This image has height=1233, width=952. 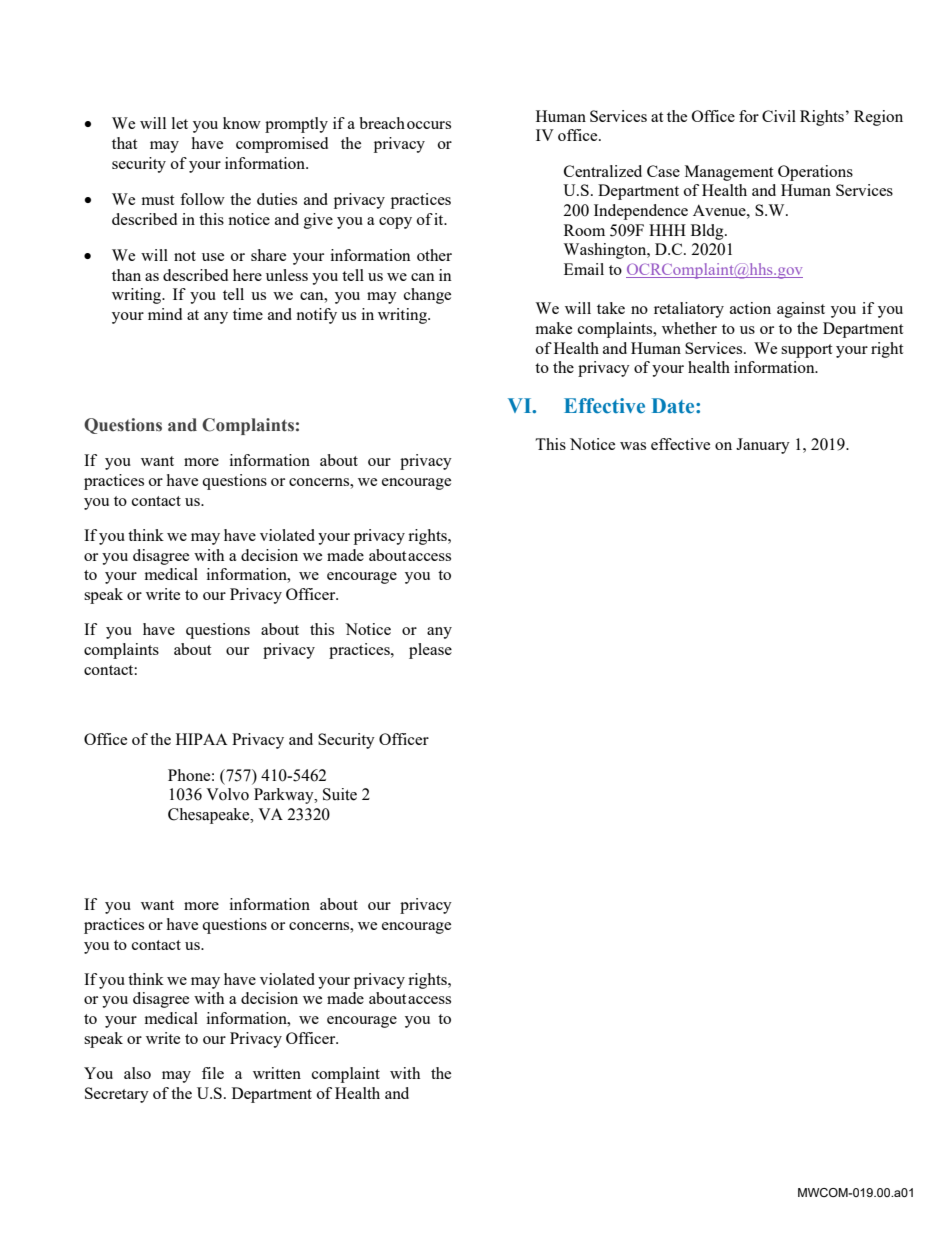 What do you see at coordinates (248, 314) in the image?
I see `time` at bounding box center [248, 314].
